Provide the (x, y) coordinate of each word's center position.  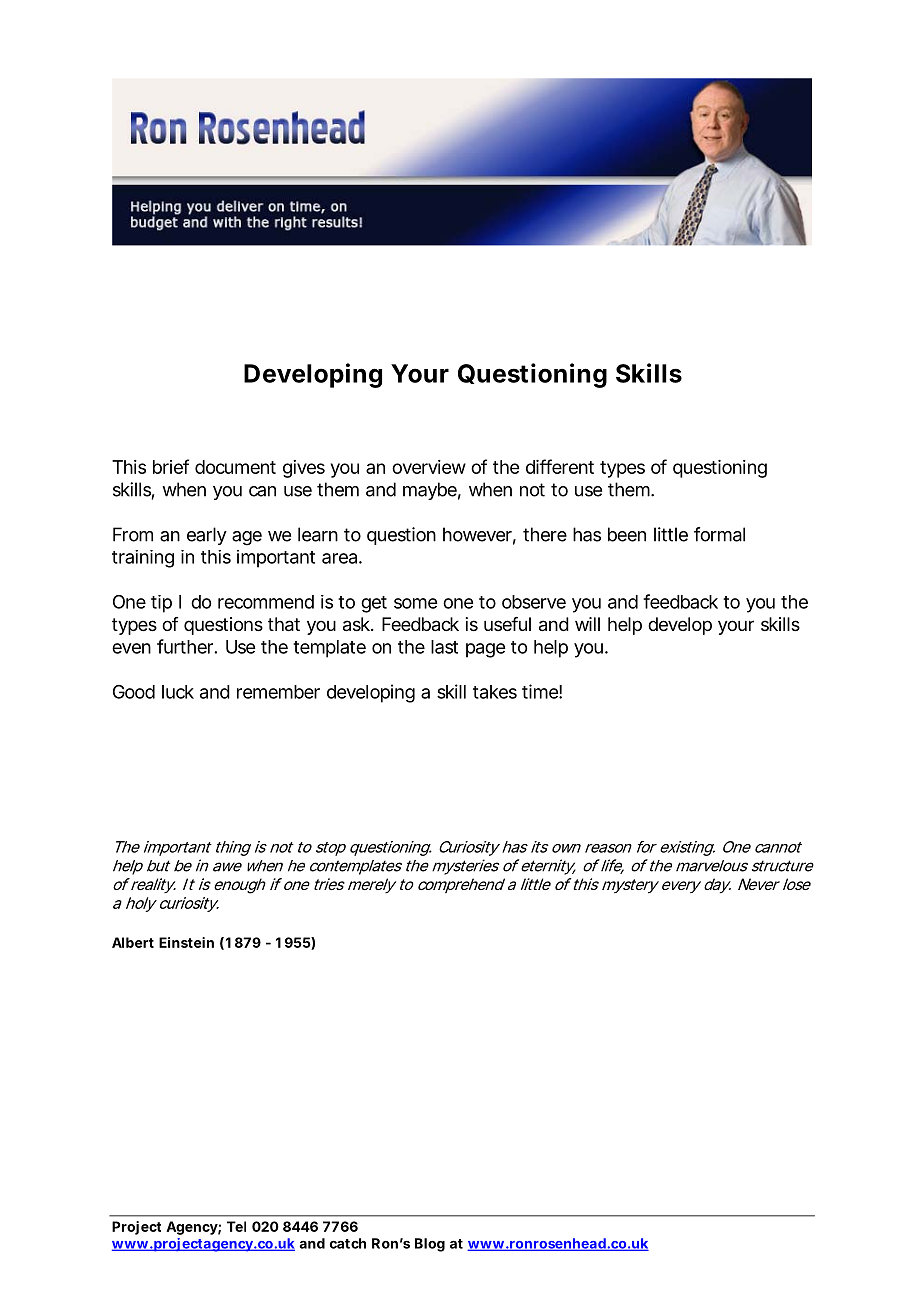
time (540, 691)
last (444, 647)
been (627, 534)
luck (178, 692)
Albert (133, 942)
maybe (430, 491)
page (485, 650)
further (185, 646)
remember (278, 692)
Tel (236, 1226)
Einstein (186, 942)
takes (495, 692)
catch (348, 1243)
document (235, 467)
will (587, 624)
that (284, 624)
